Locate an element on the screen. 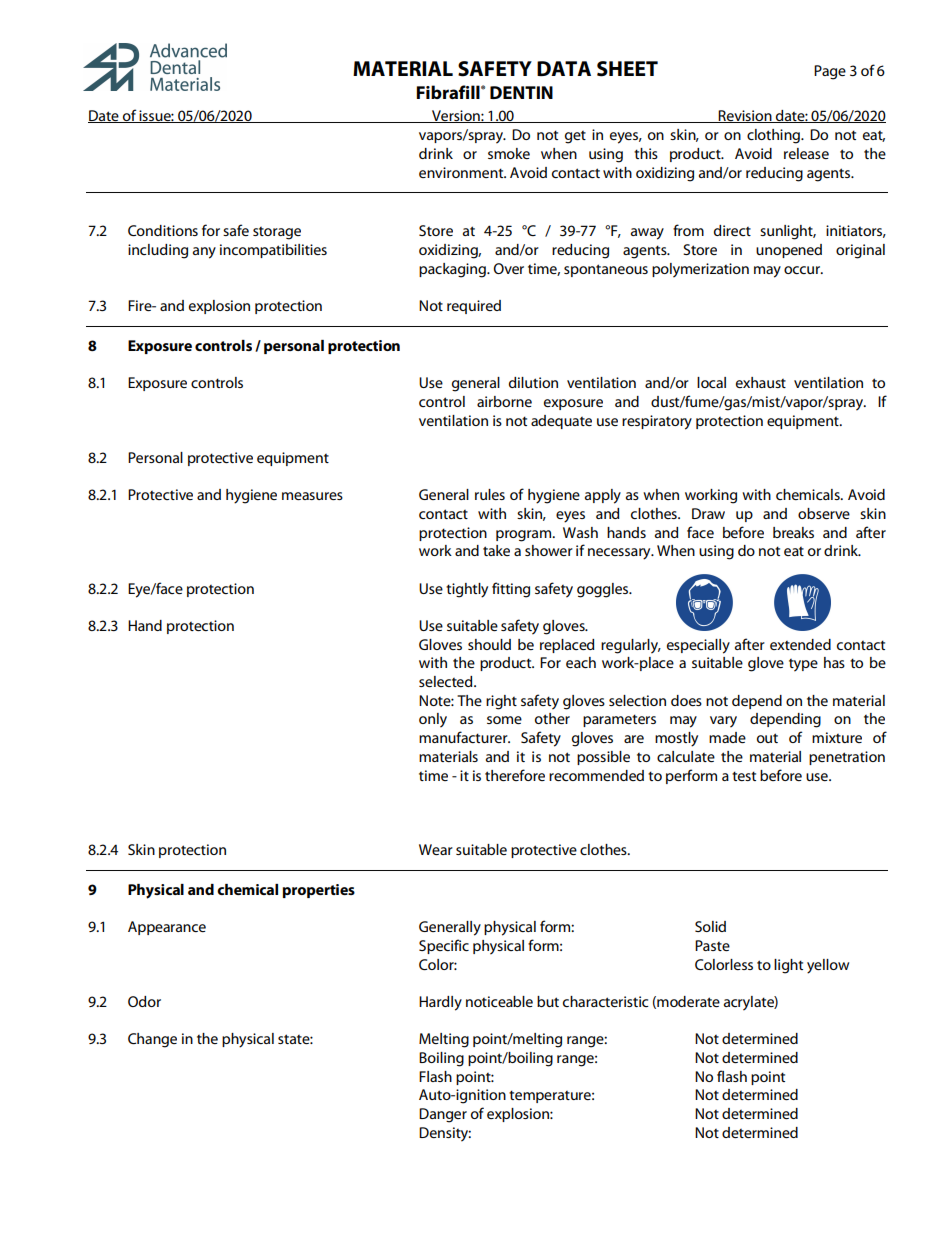  any is located at coordinates (204, 253).
